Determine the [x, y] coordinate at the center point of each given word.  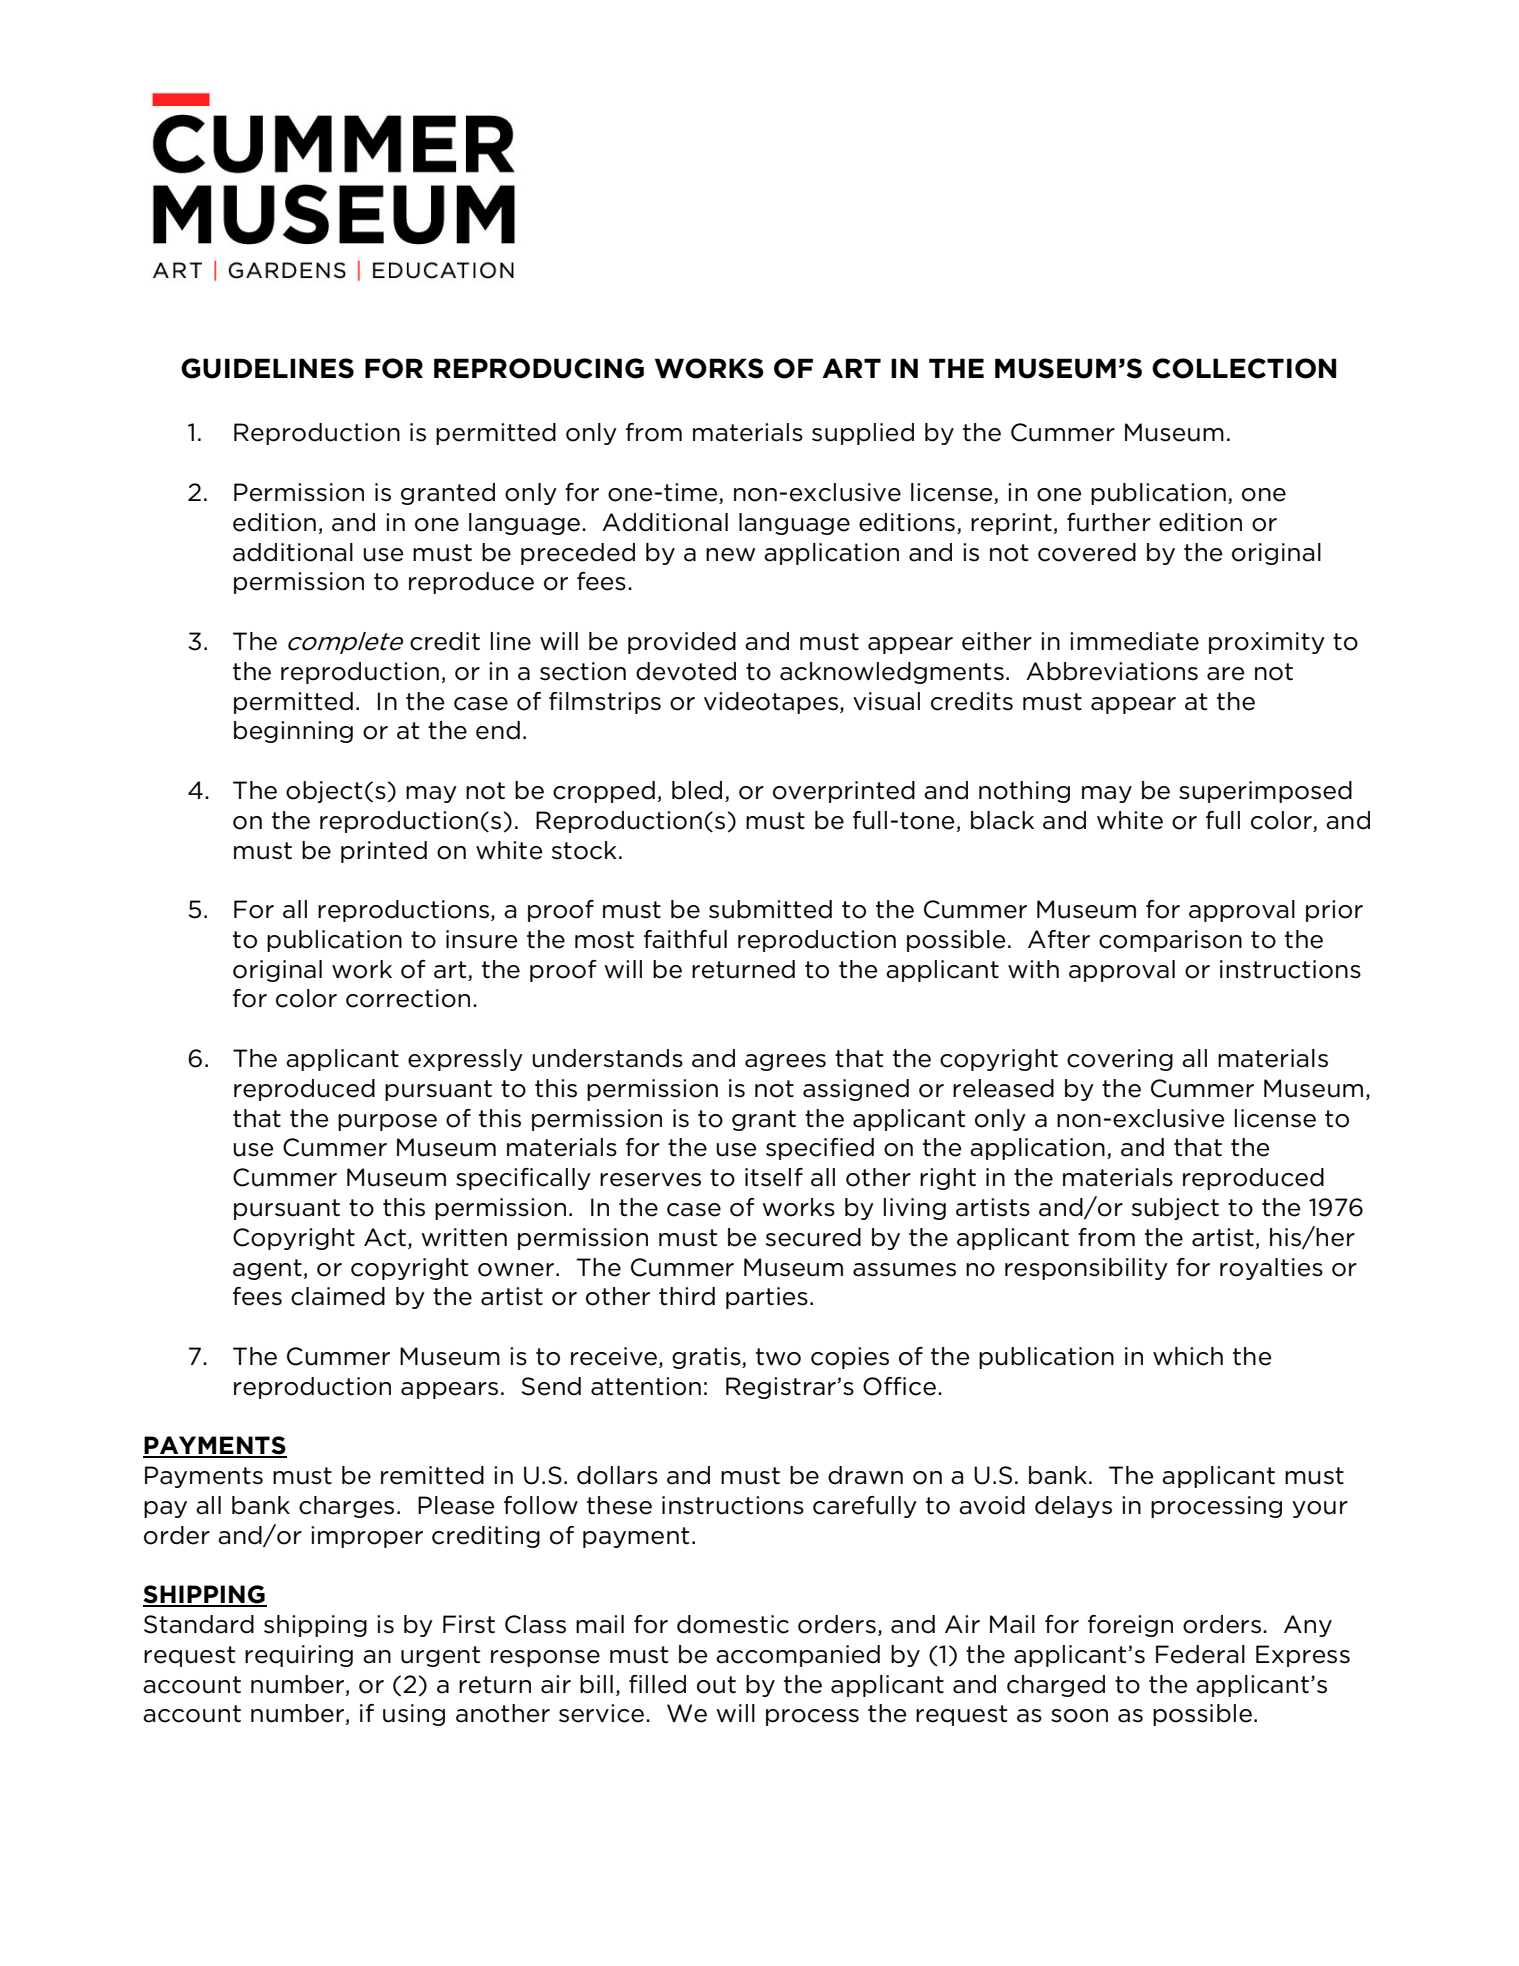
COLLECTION [1244, 368]
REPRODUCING [539, 368]
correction [408, 998]
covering [1120, 1060]
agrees [785, 1062]
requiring [299, 1656]
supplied [863, 434]
